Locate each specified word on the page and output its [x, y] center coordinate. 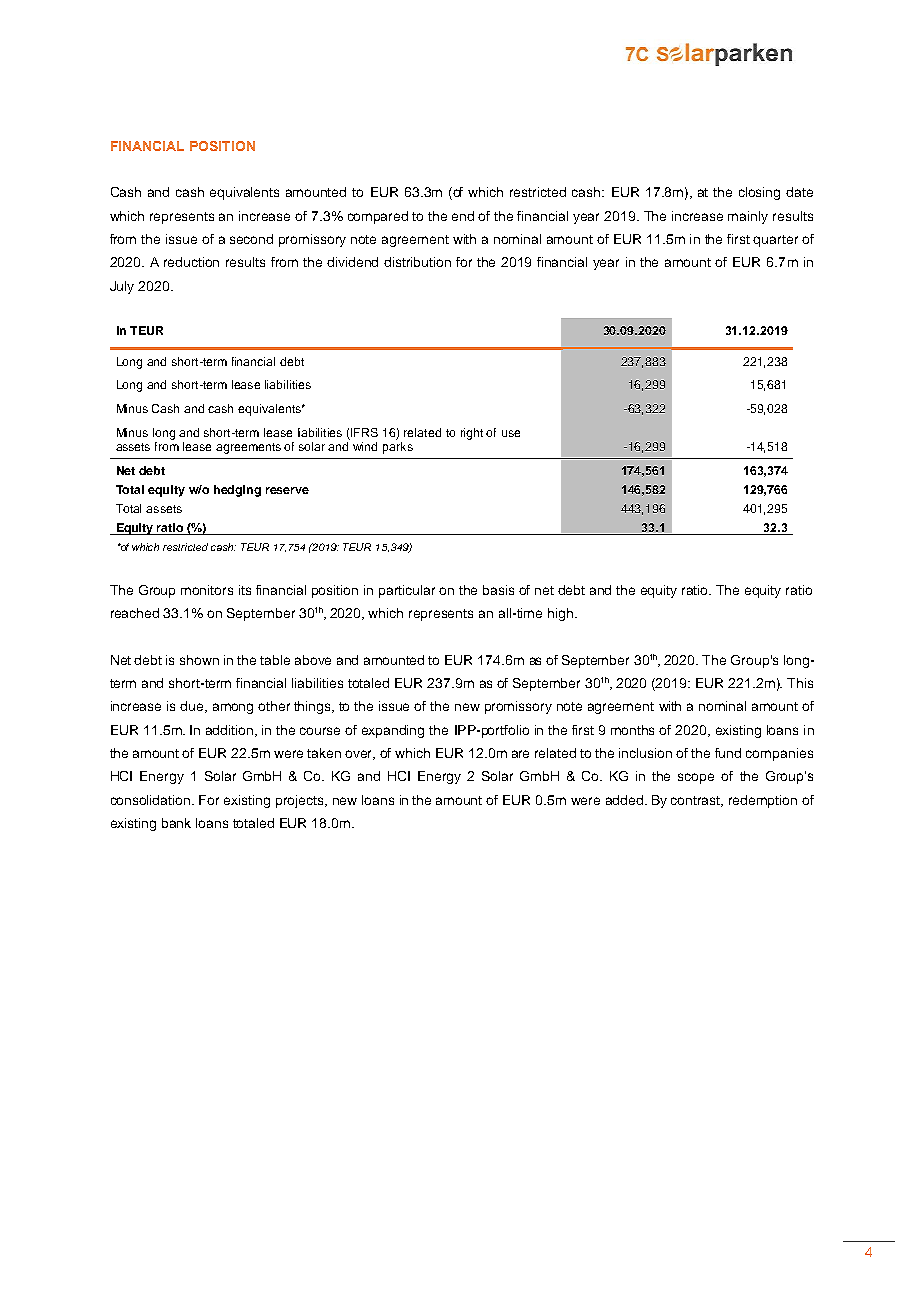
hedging [237, 491]
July [122, 287]
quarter [775, 241]
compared [378, 217]
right [472, 434]
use [511, 433]
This [800, 683]
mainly [748, 217]
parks [398, 446]
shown [199, 660]
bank [176, 823]
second [251, 239]
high [560, 614]
